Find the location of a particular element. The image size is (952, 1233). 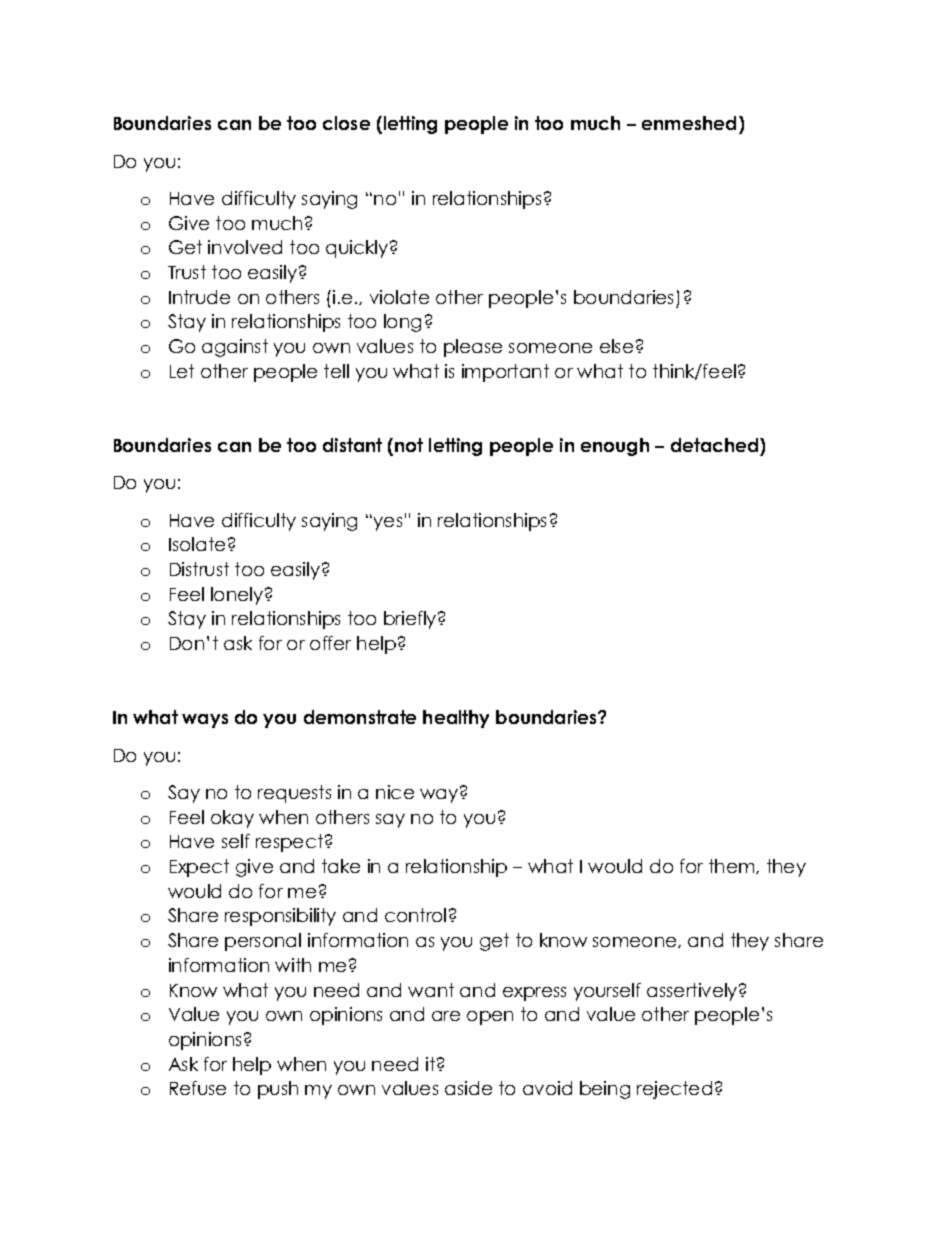

violate is located at coordinates (399, 297).
